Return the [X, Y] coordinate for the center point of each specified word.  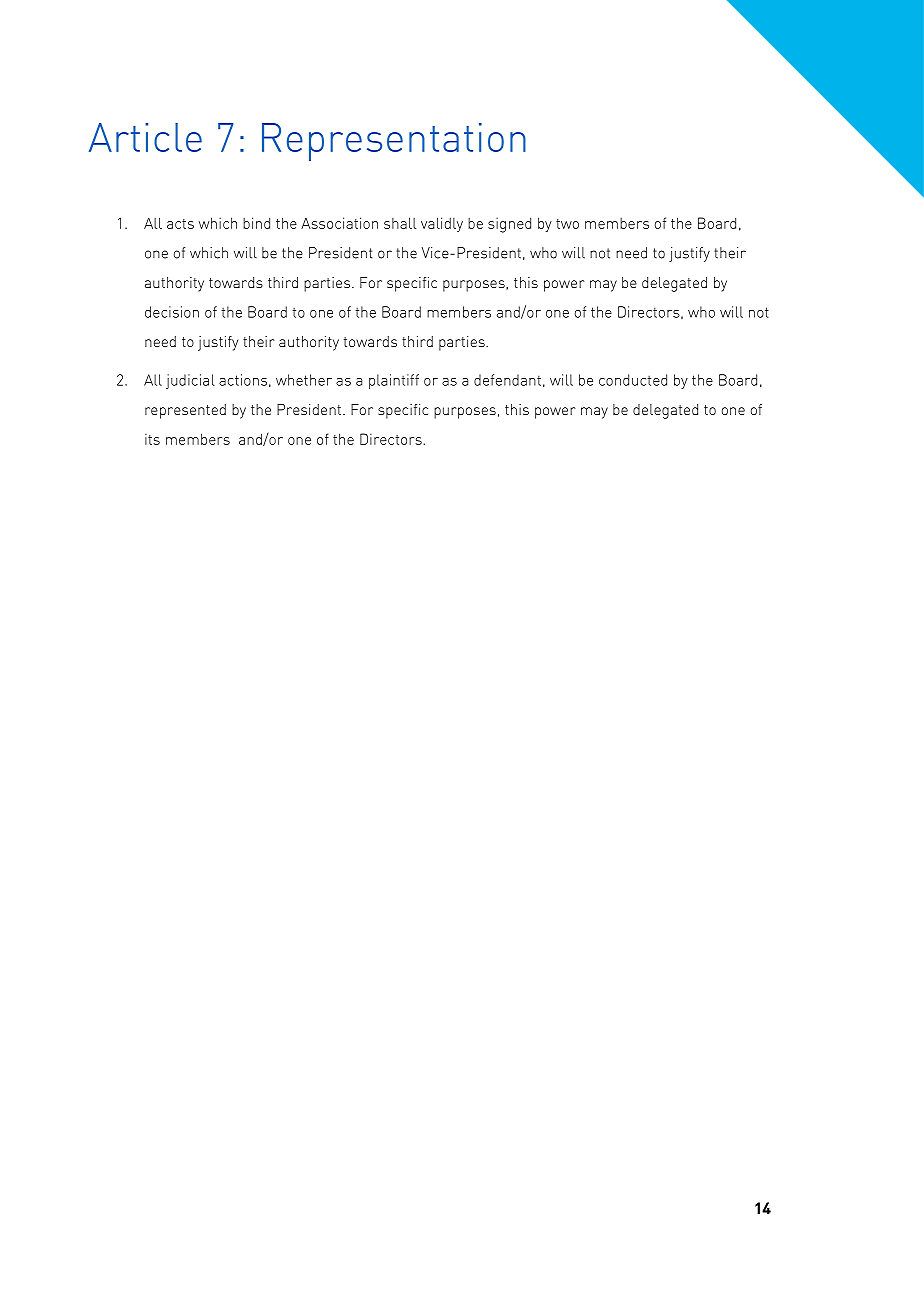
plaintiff [394, 381]
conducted [633, 380]
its [152, 439]
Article [145, 137]
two [567, 224]
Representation [394, 142]
